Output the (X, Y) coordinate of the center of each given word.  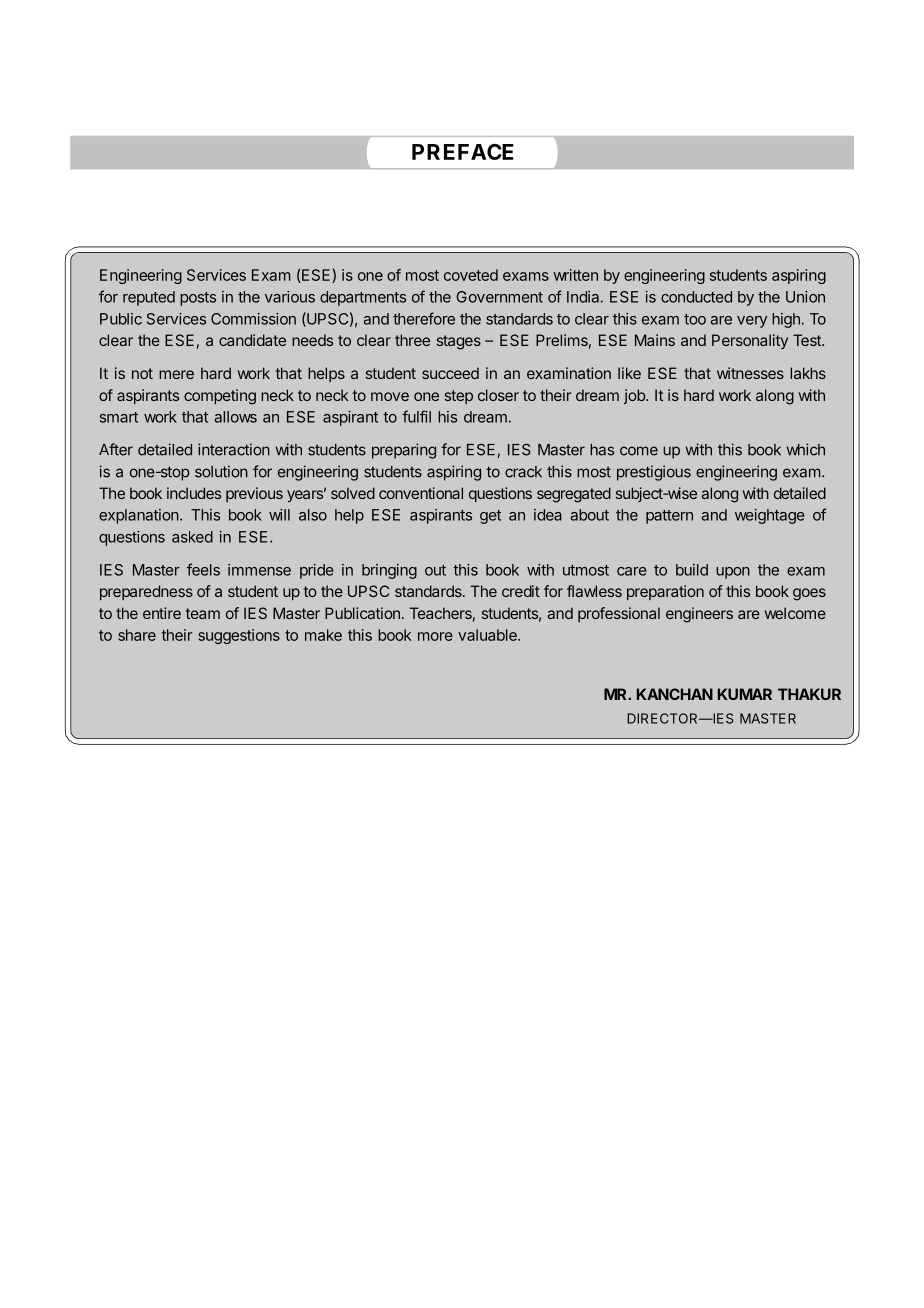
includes (194, 493)
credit (521, 591)
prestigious (654, 473)
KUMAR (745, 694)
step (459, 397)
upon (733, 573)
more (435, 636)
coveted (471, 275)
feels (203, 569)
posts (198, 299)
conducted (696, 297)
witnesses (750, 373)
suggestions (239, 636)
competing (220, 397)
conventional (421, 493)
